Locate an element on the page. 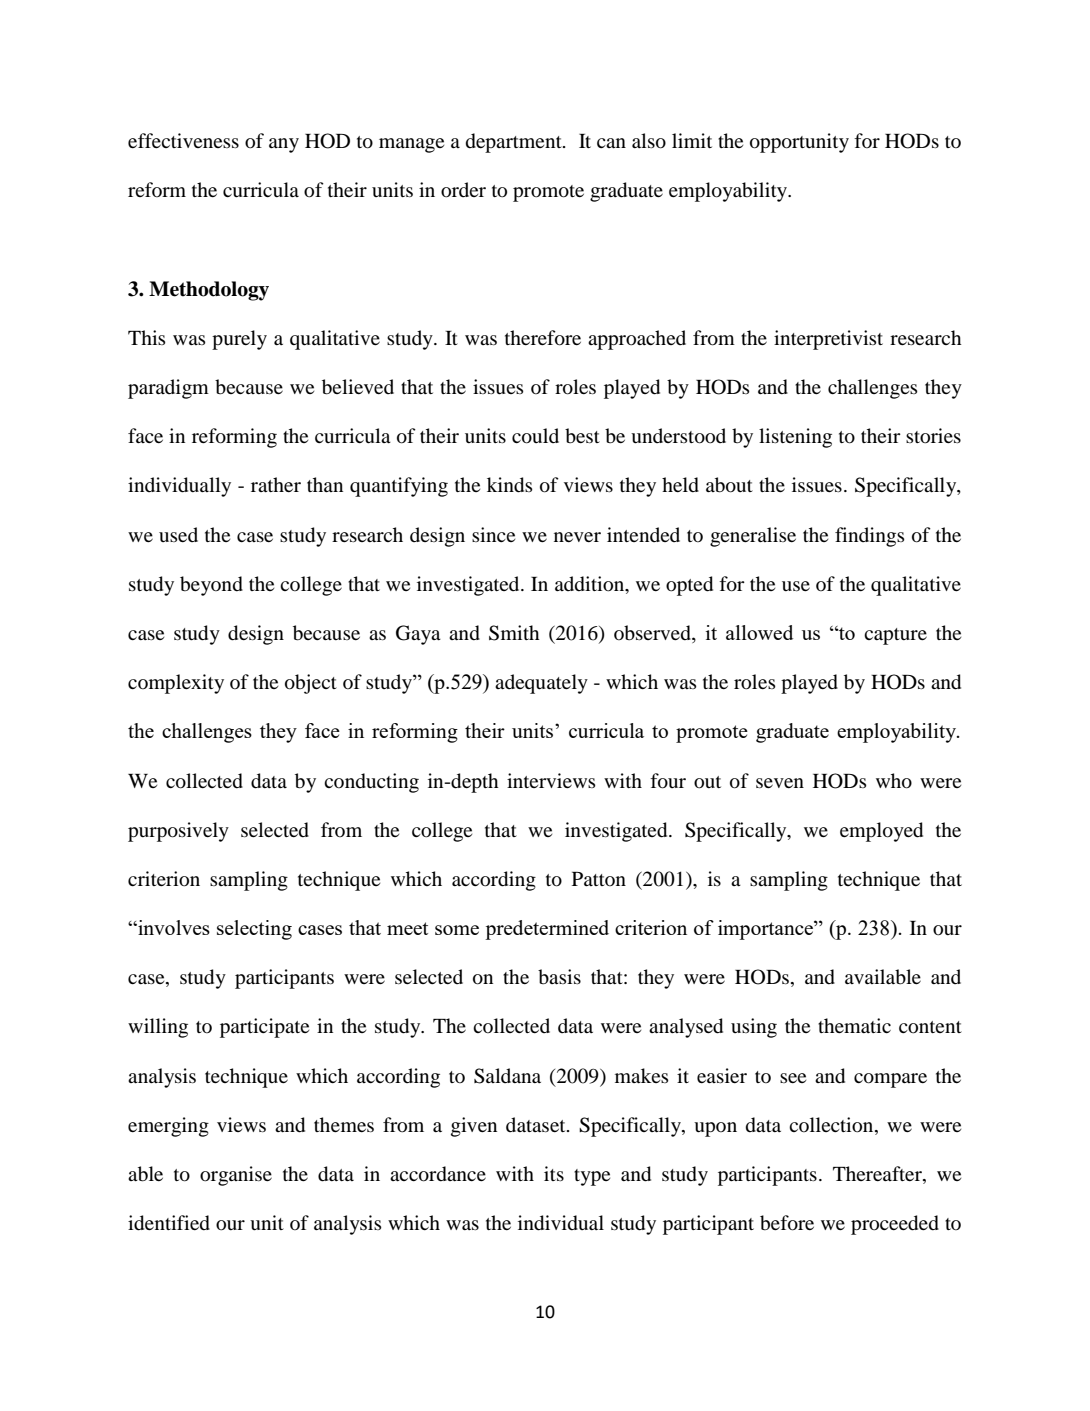 Image resolution: width=1090 pixels, height=1411 pixels. any is located at coordinates (284, 145).
